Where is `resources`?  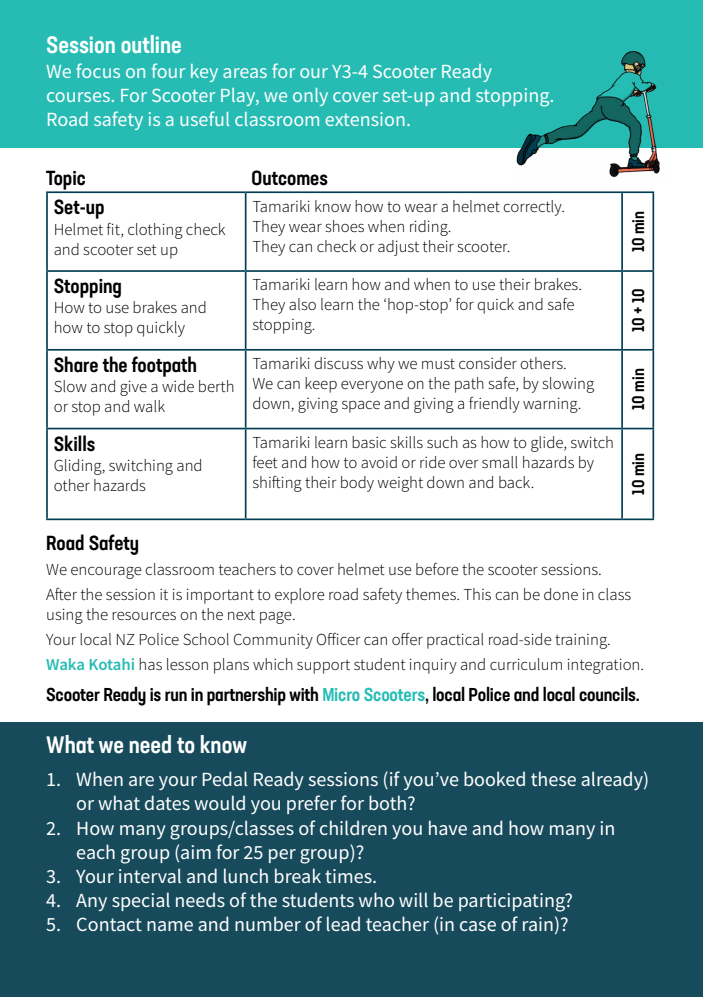 resources is located at coordinates (144, 616).
